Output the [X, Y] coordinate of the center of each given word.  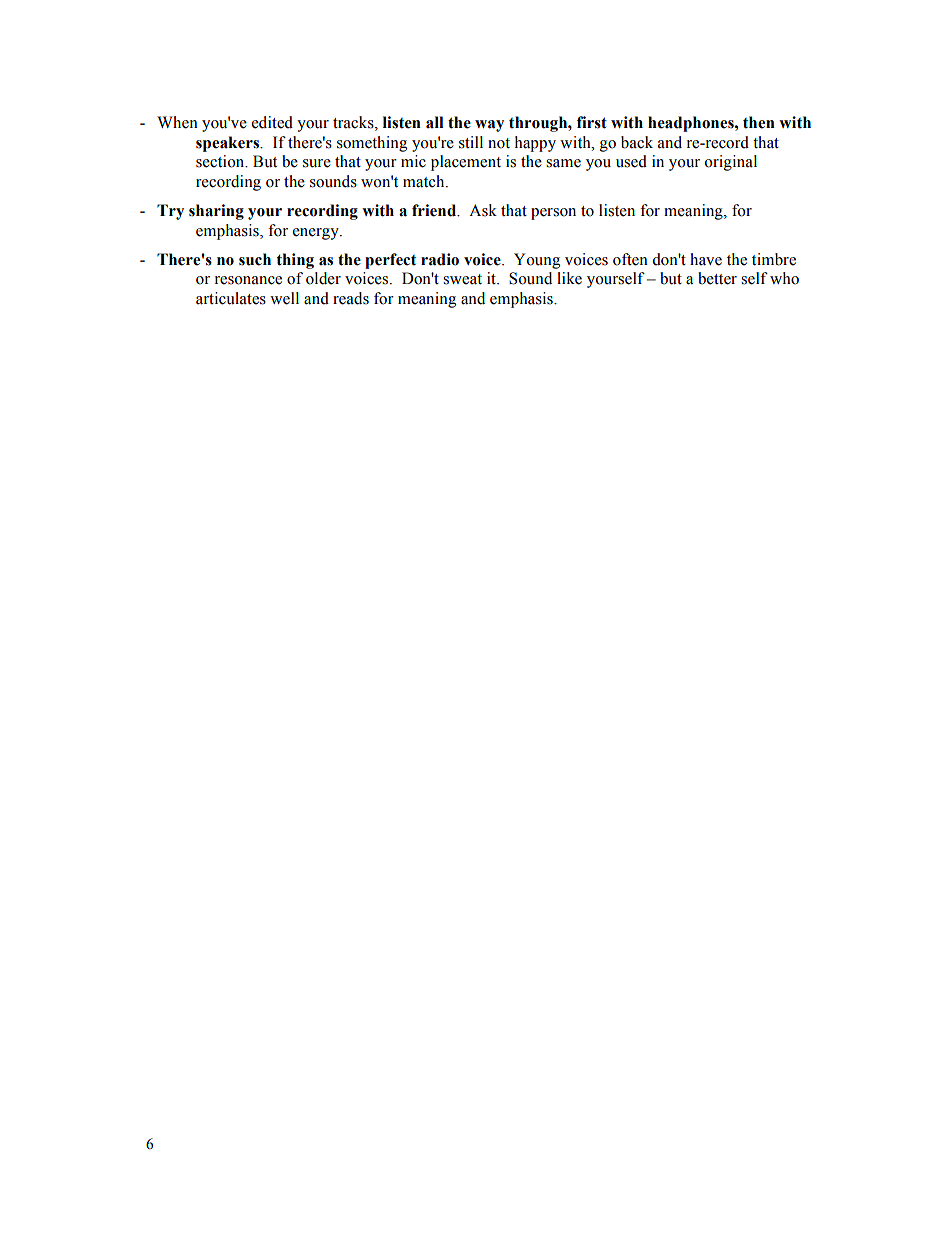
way [489, 126]
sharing [216, 212]
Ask [483, 210]
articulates [231, 298]
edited [272, 122]
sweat [462, 279]
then [759, 122]
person [553, 214]
